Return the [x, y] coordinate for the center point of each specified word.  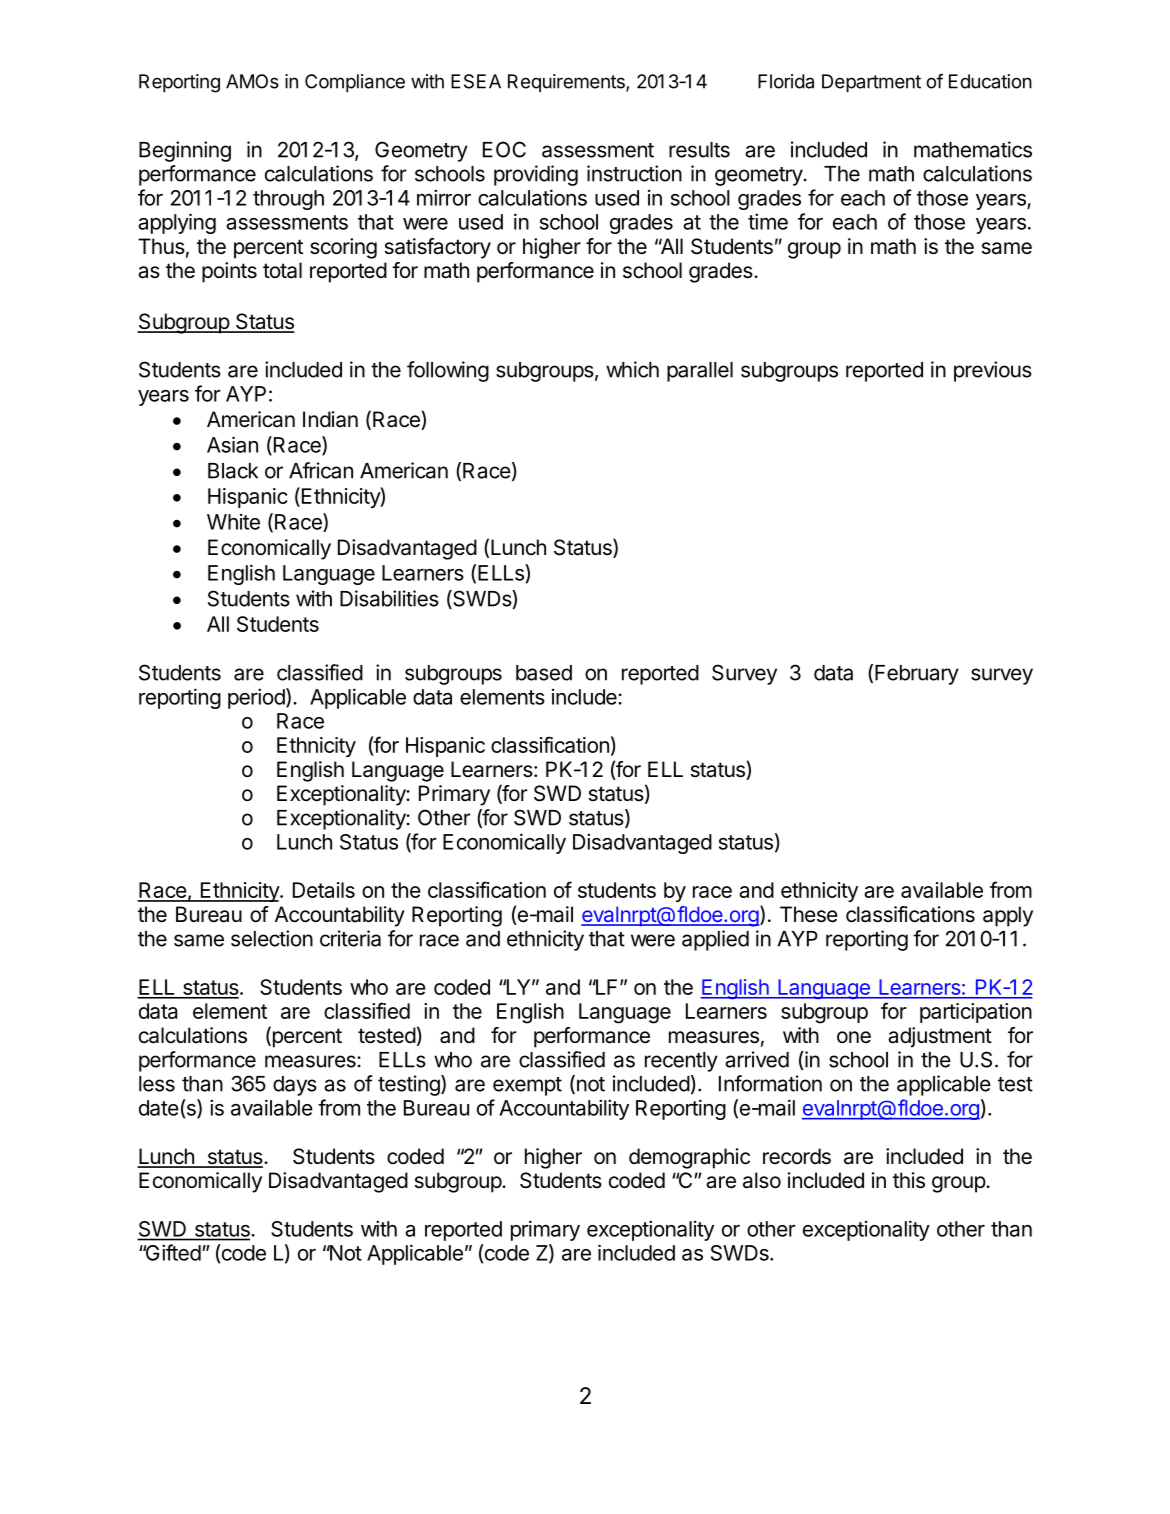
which [632, 369]
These [809, 914]
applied [715, 940]
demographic [689, 1158]
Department [871, 83]
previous [993, 371]
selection [272, 938]
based [544, 673]
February [917, 675]
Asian [232, 444]
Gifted [172, 1252]
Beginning [185, 151]
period [256, 698]
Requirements [567, 83]
